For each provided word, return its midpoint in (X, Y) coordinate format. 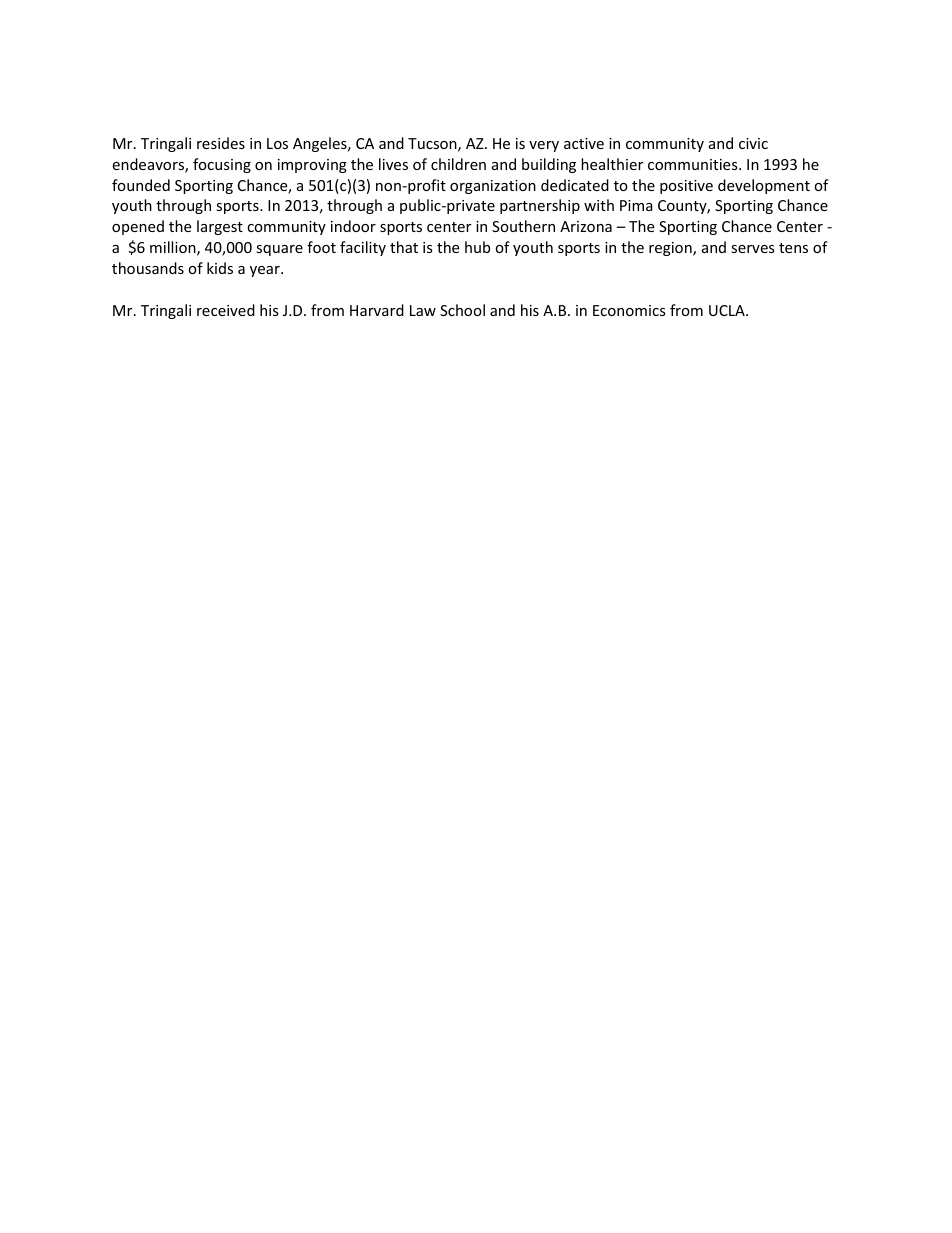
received (226, 310)
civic (753, 143)
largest (220, 227)
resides (221, 143)
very (544, 146)
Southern (523, 226)
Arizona (586, 226)
